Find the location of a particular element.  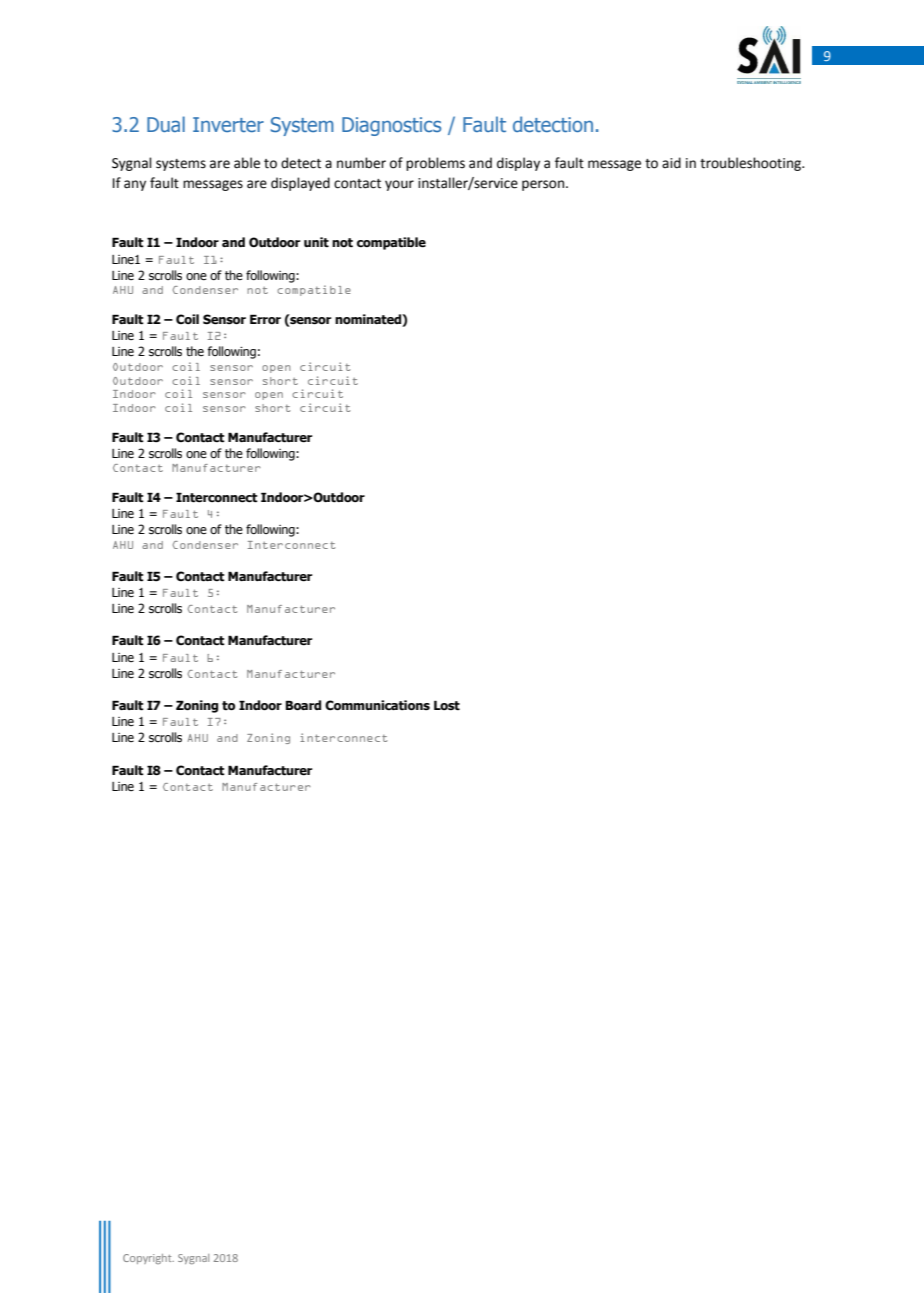

Lost is located at coordinates (447, 705).
